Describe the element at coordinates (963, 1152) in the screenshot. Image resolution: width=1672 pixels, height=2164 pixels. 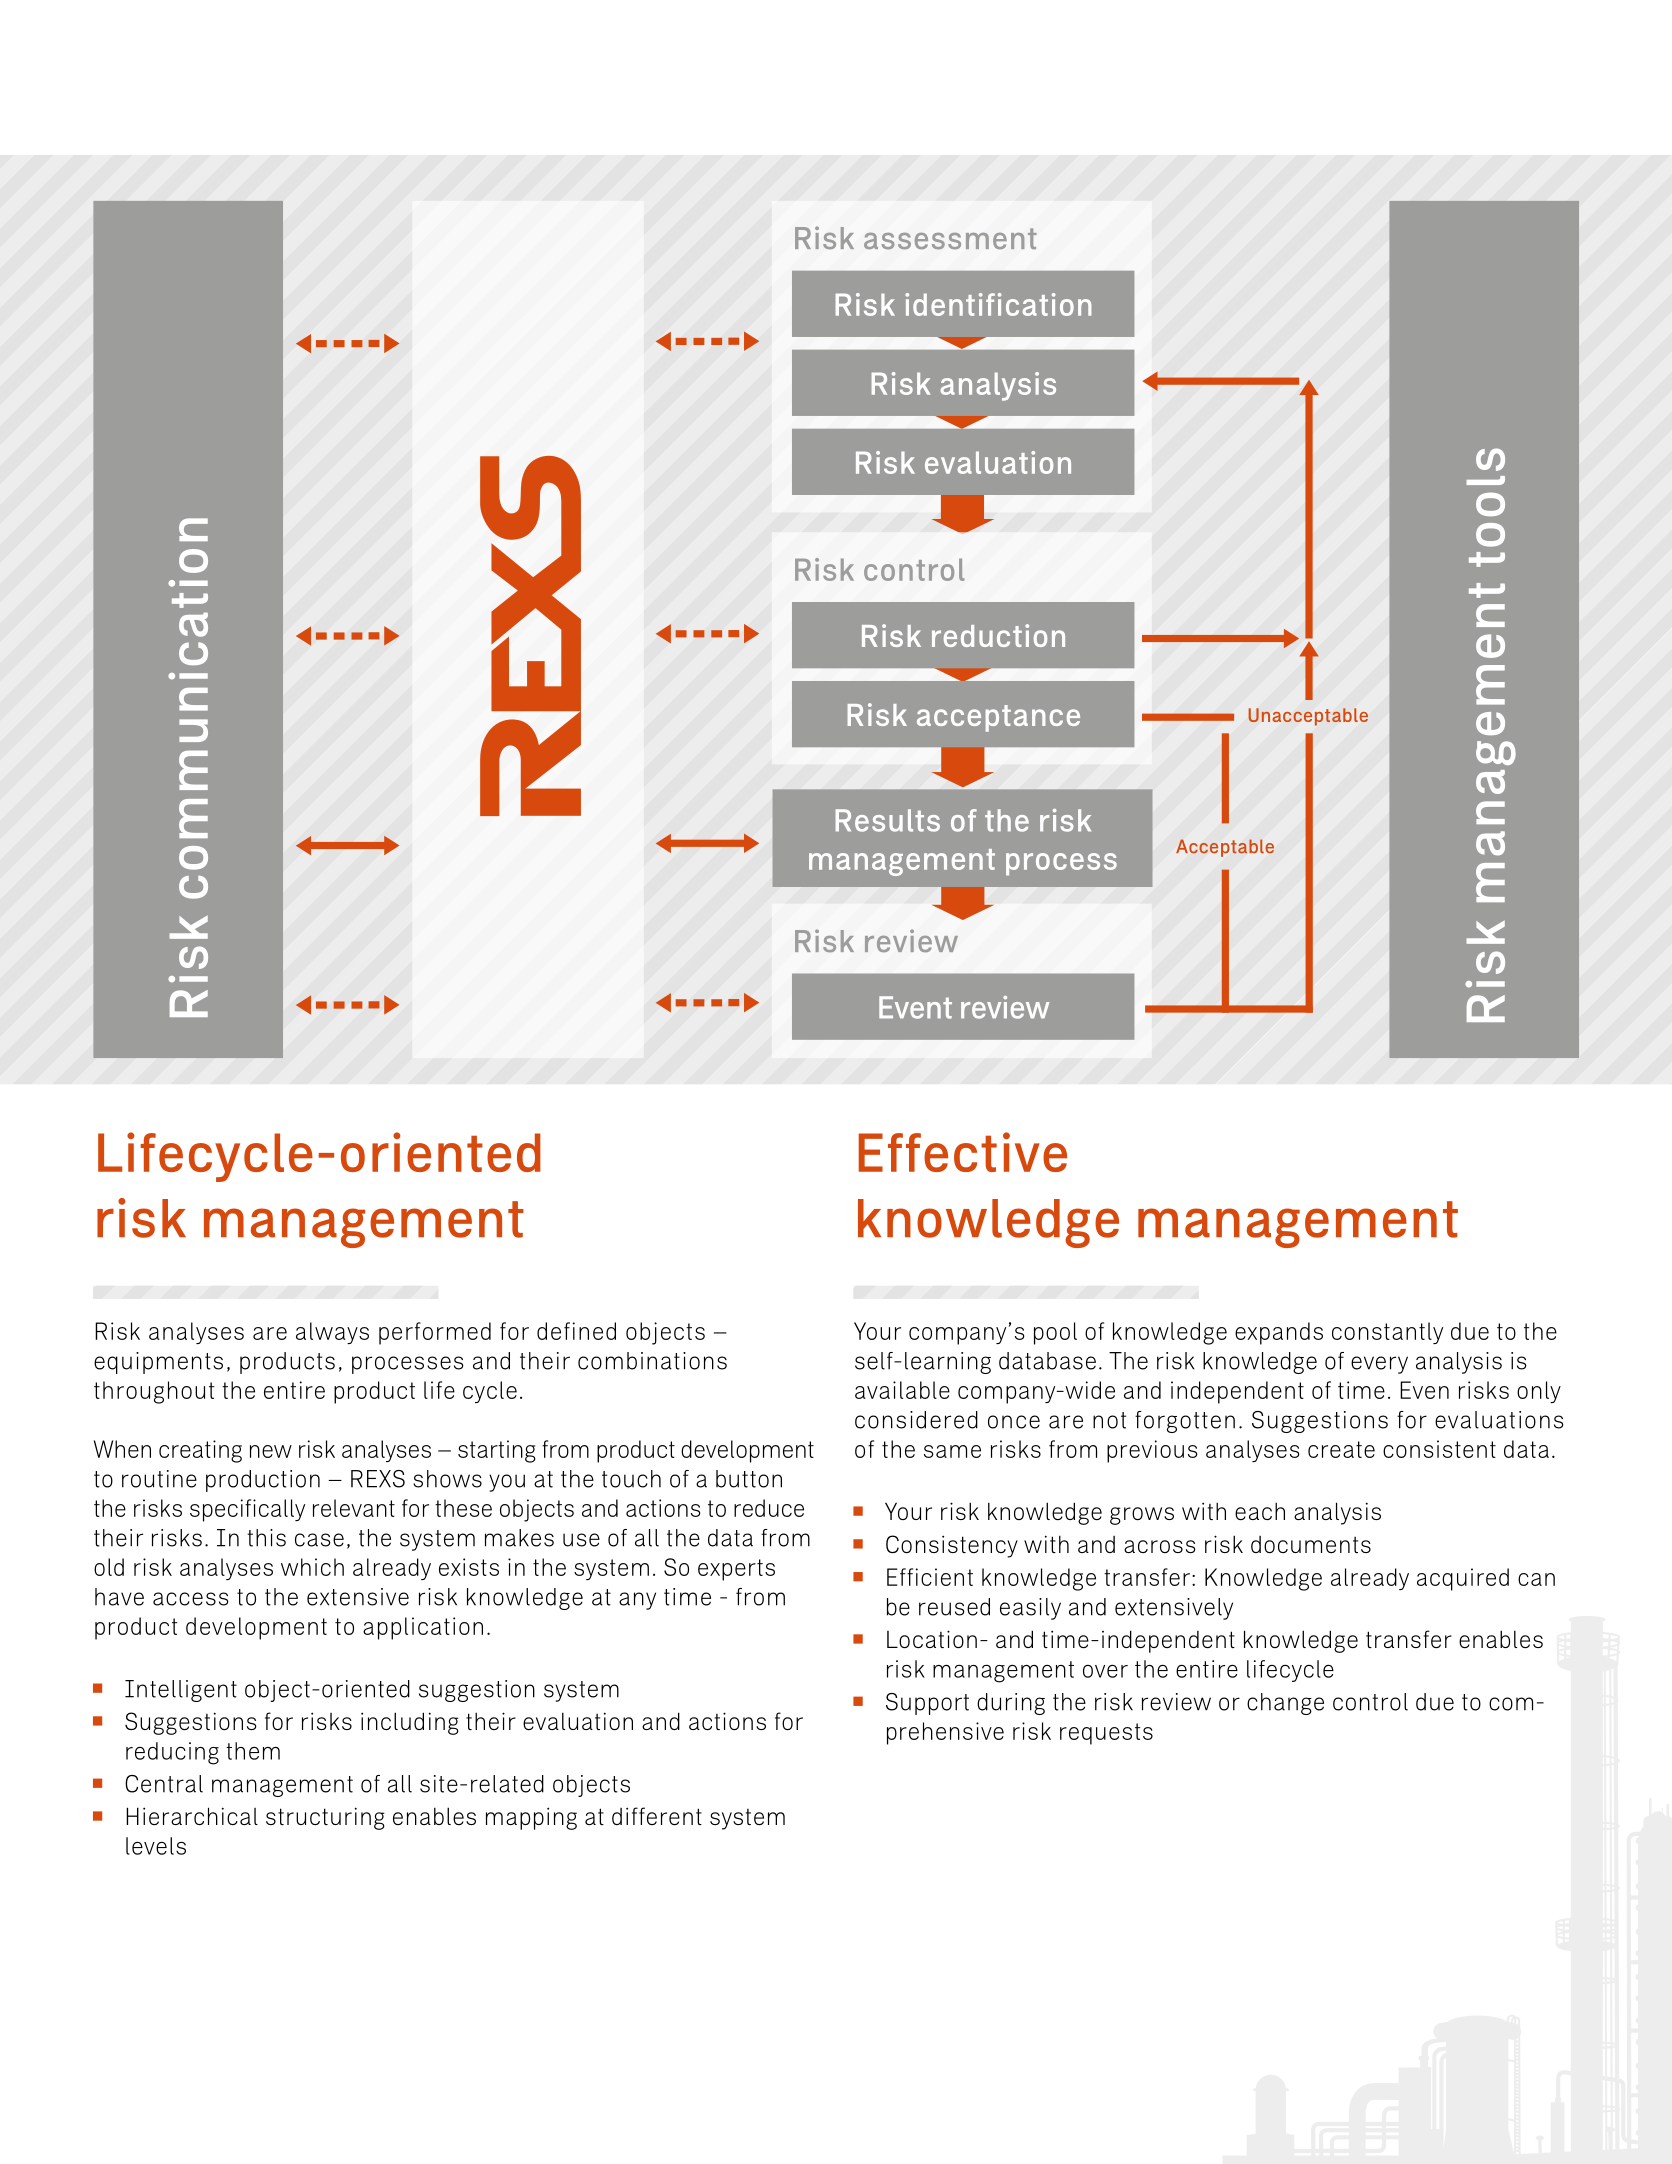
I see `Effective` at that location.
